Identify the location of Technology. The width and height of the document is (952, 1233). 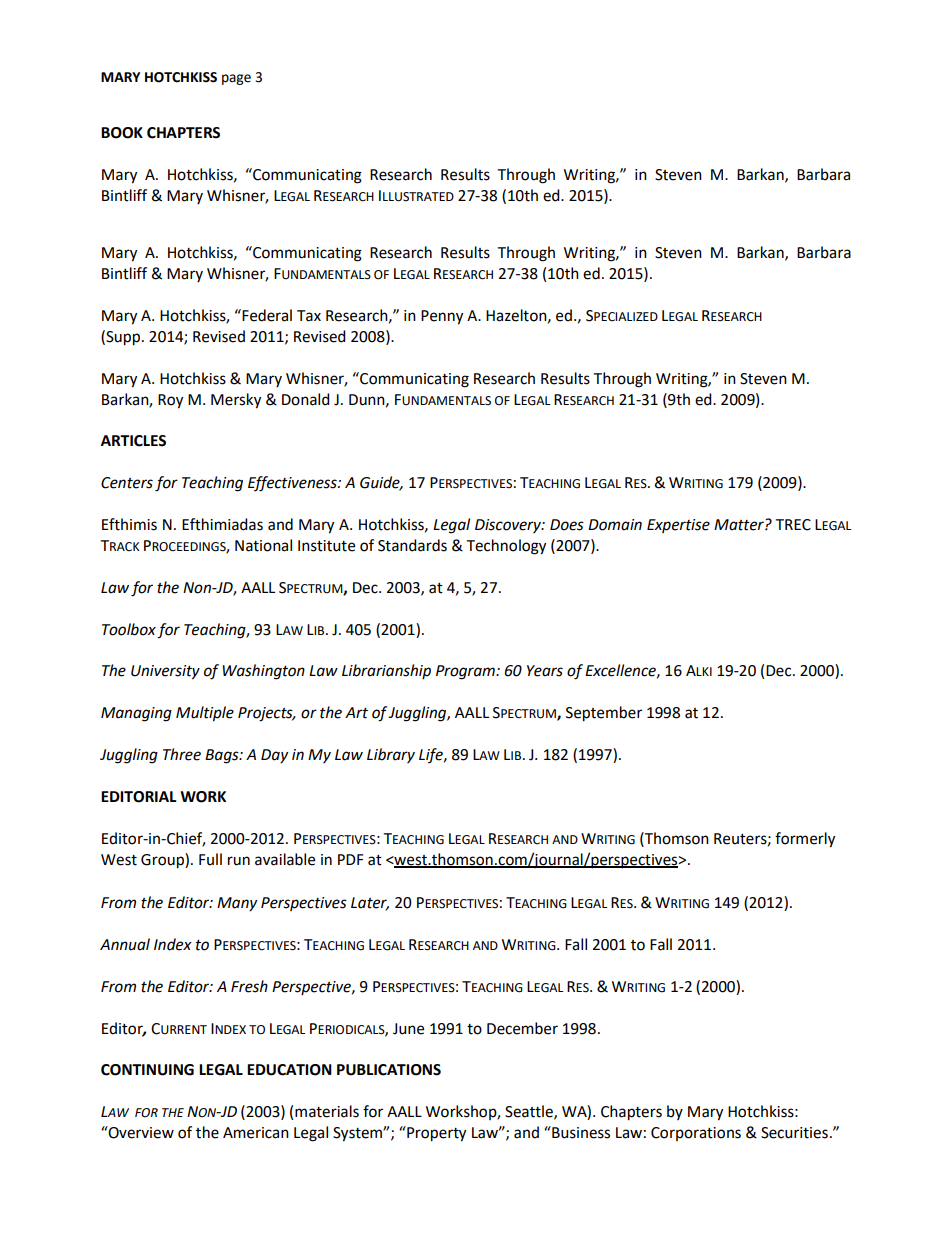
(506, 547).
